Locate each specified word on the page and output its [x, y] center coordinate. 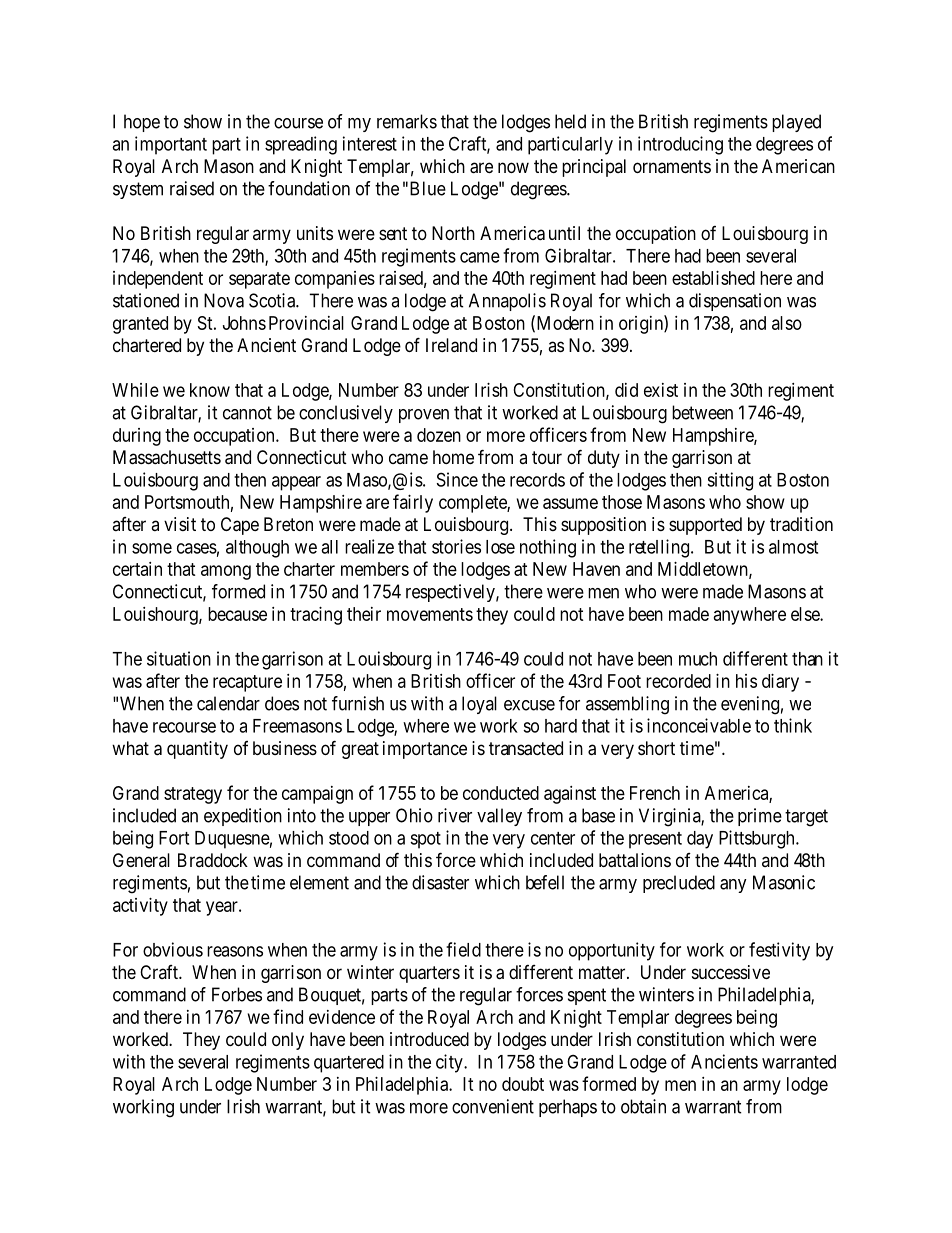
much [698, 659]
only [288, 1041]
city [450, 1063]
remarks [407, 121]
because [237, 614]
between [702, 412]
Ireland [451, 345]
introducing [680, 145]
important [171, 145]
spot [425, 840]
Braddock [213, 860]
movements [430, 614]
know [210, 390]
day [700, 840]
